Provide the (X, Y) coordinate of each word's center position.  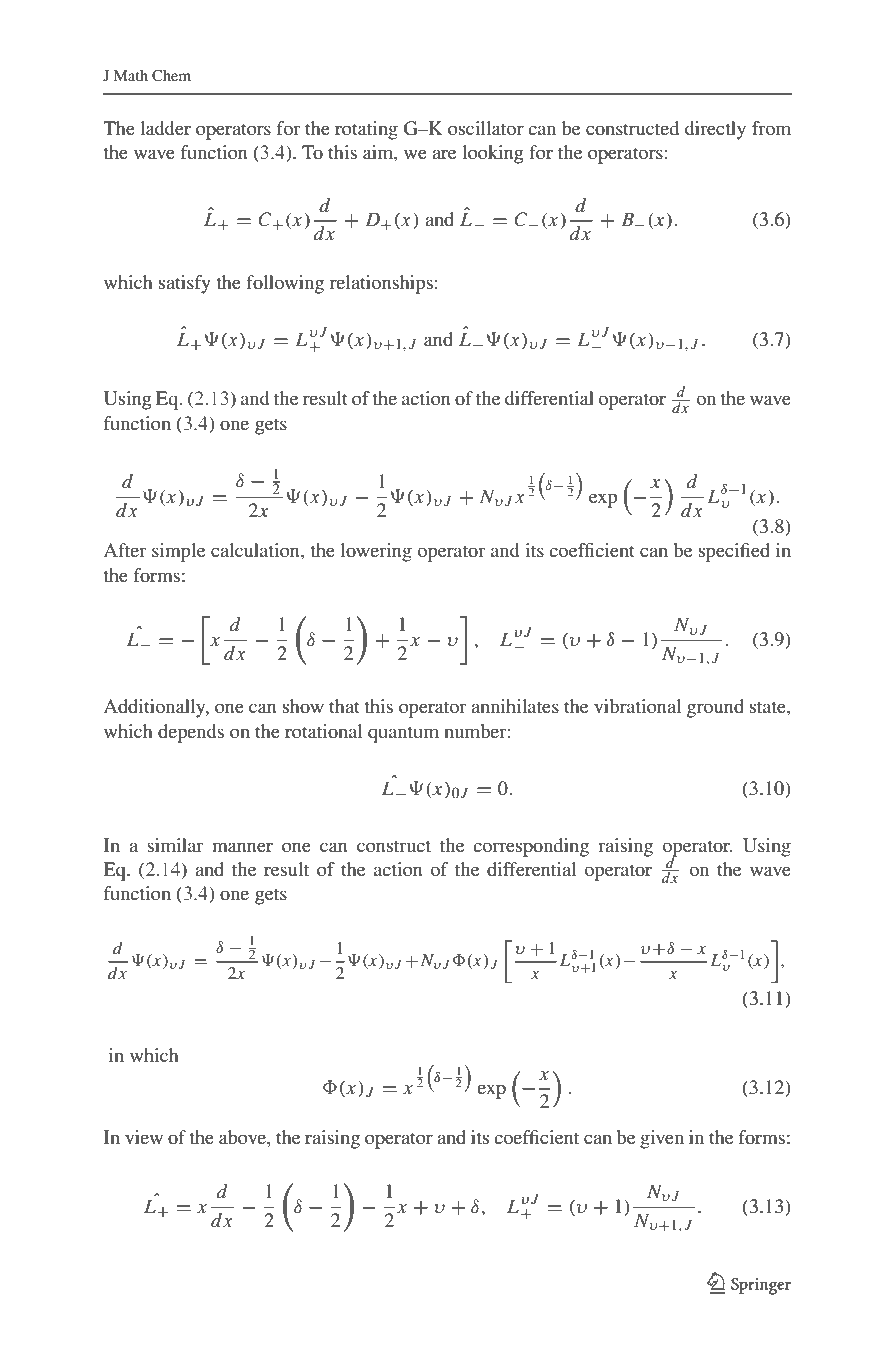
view (144, 1137)
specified (734, 552)
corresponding (531, 847)
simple (178, 552)
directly (715, 130)
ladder (165, 128)
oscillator (486, 128)
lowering (376, 552)
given (662, 1139)
